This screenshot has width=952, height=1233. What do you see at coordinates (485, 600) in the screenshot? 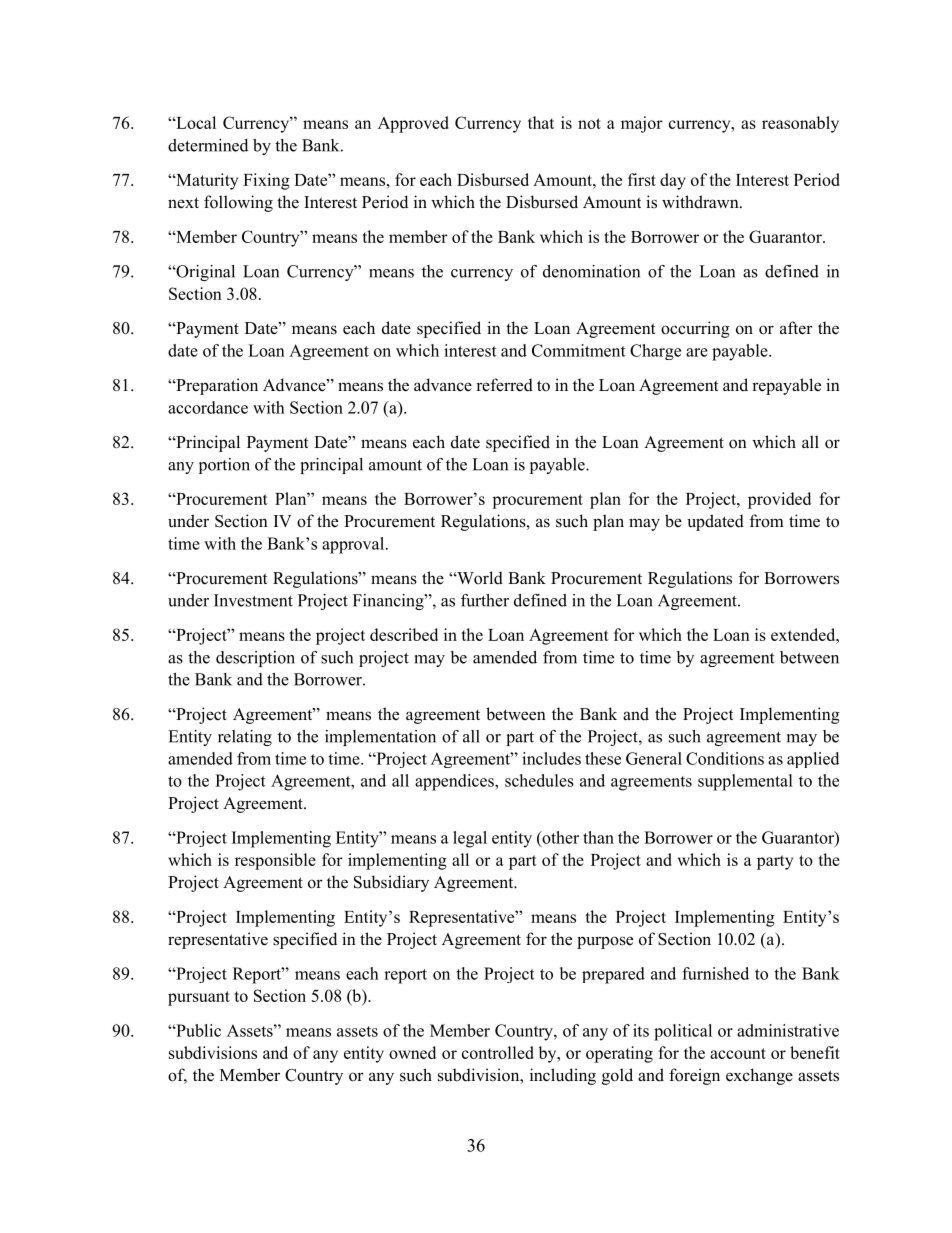
I see `further` at bounding box center [485, 600].
